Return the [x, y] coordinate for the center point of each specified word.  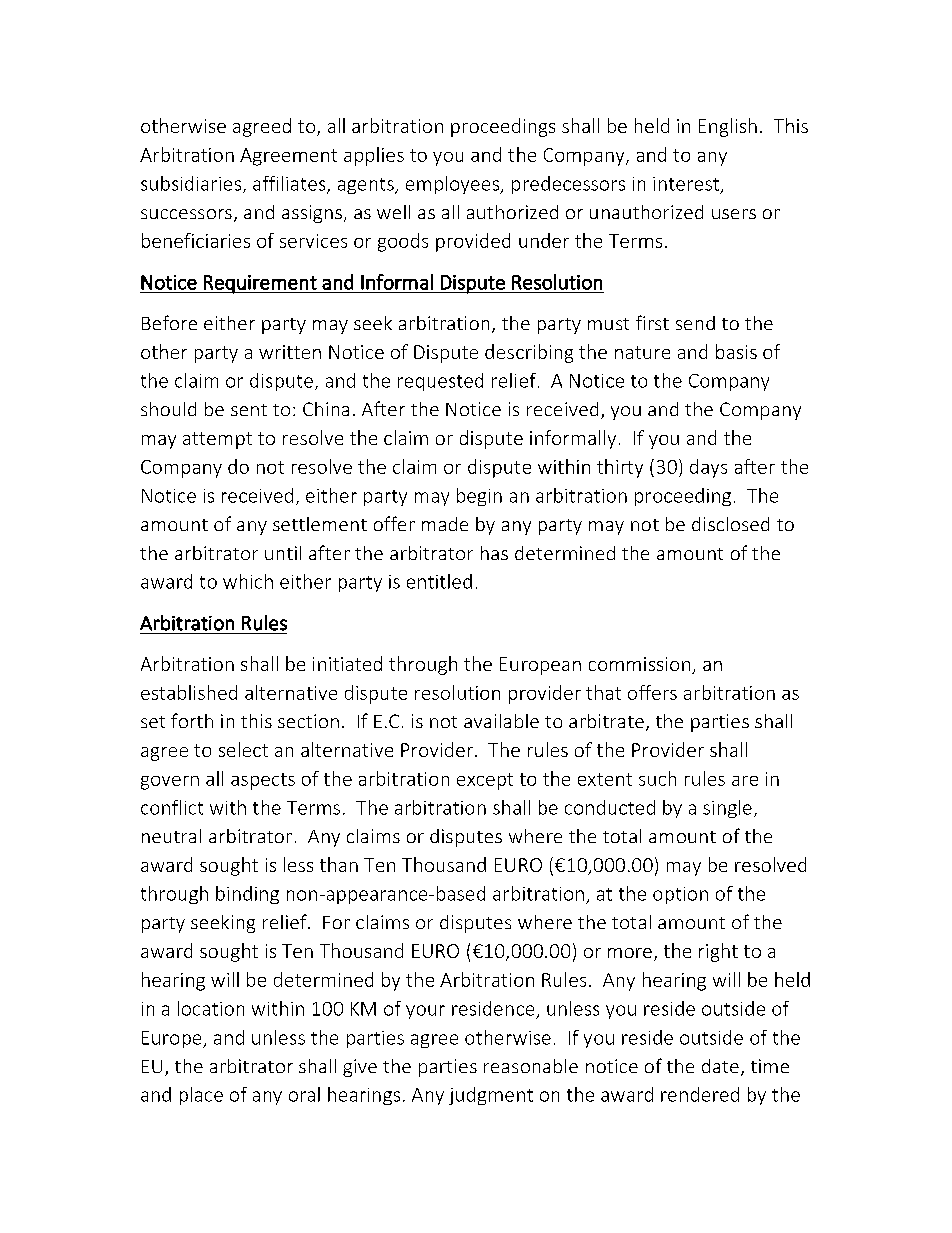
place [201, 1096]
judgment [491, 1096]
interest [686, 184]
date [720, 1066]
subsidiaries [192, 184]
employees [454, 185]
